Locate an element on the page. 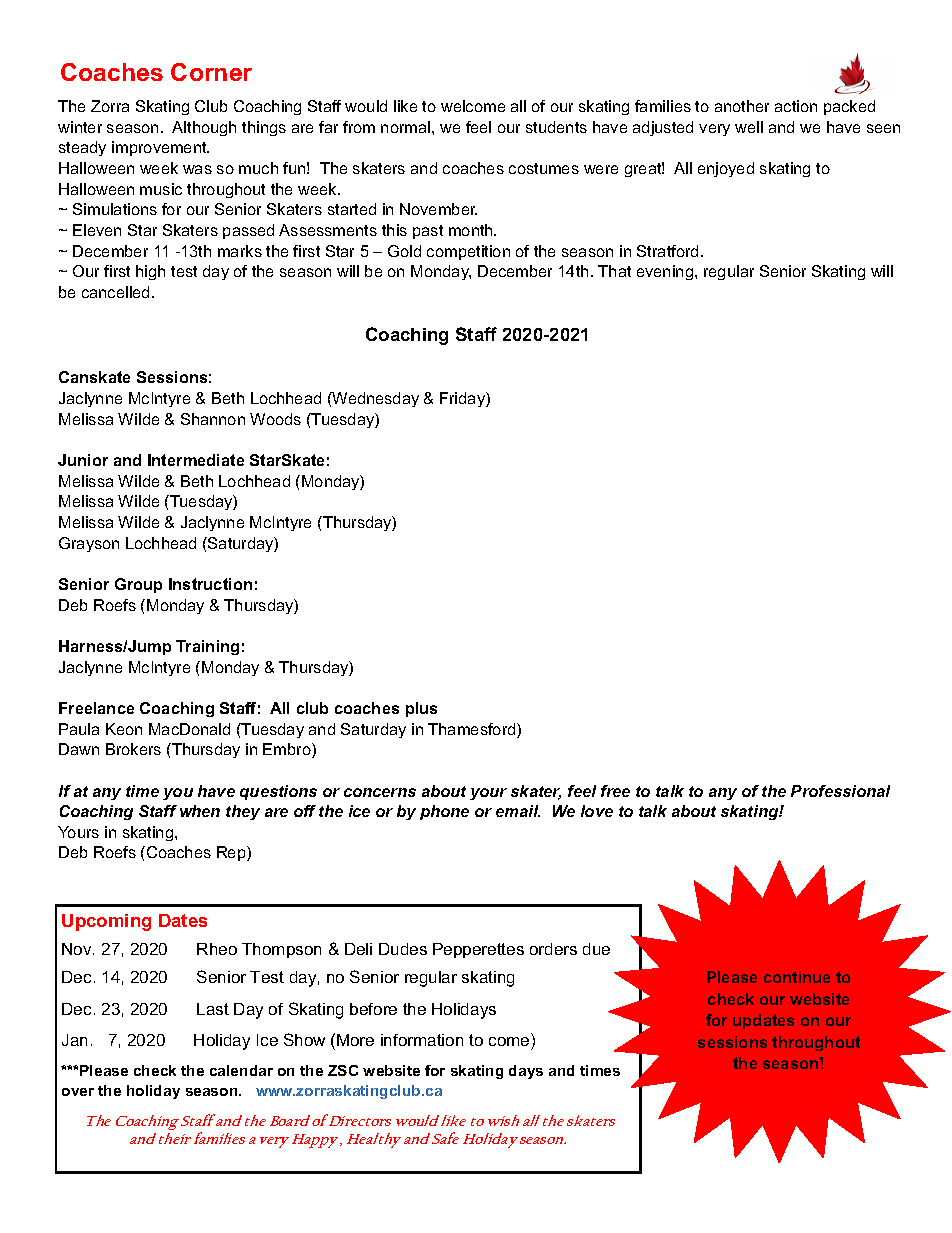  information is located at coordinates (422, 1040).
